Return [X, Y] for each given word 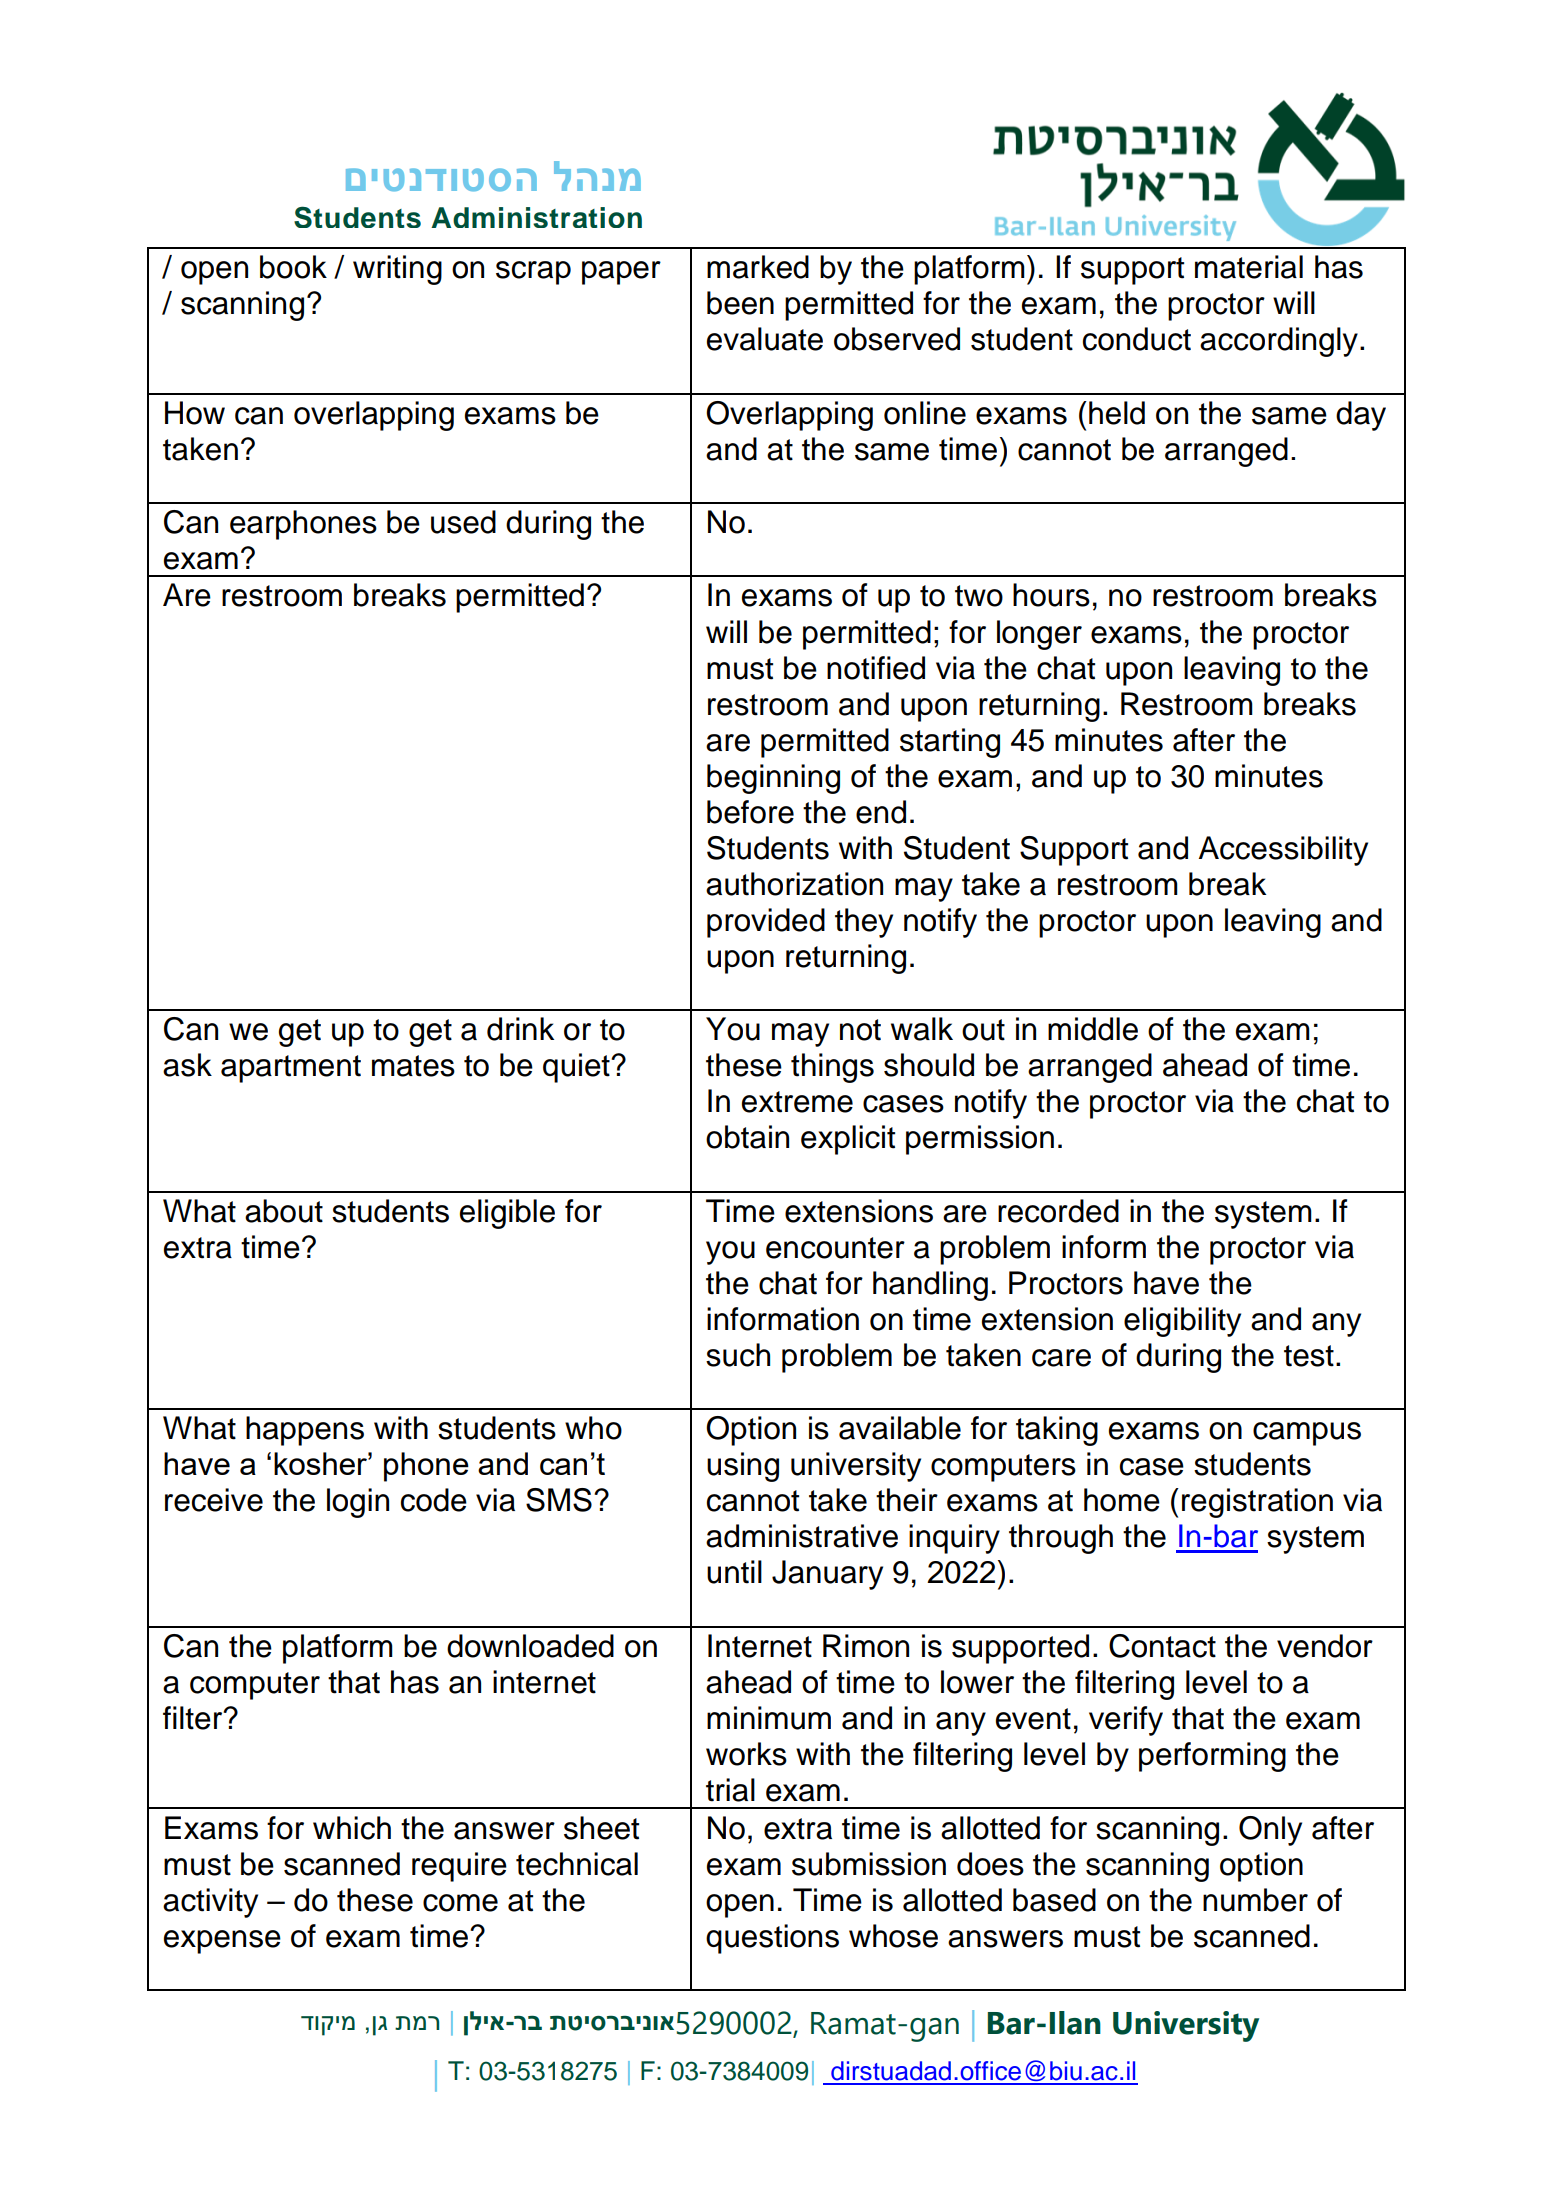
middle [1093, 1029]
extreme [797, 1102]
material [1249, 267]
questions [772, 1939]
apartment [291, 1069]
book [293, 267]
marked [758, 267]
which [352, 1828]
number [1255, 1900]
